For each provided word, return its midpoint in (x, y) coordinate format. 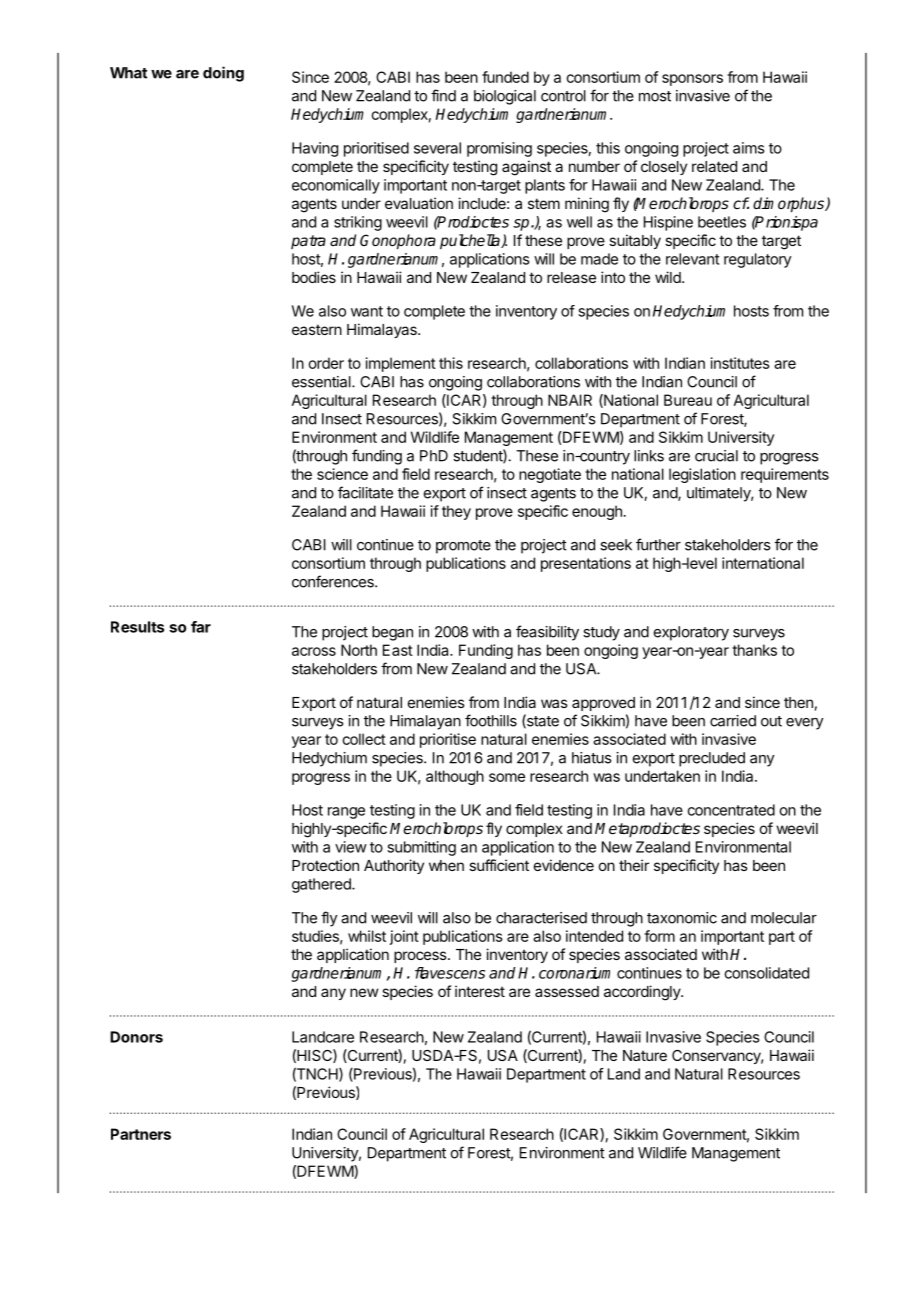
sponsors (692, 80)
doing (223, 74)
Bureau (688, 400)
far (201, 627)
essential (322, 382)
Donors (136, 1037)
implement (401, 364)
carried (733, 721)
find (443, 95)
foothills (491, 720)
